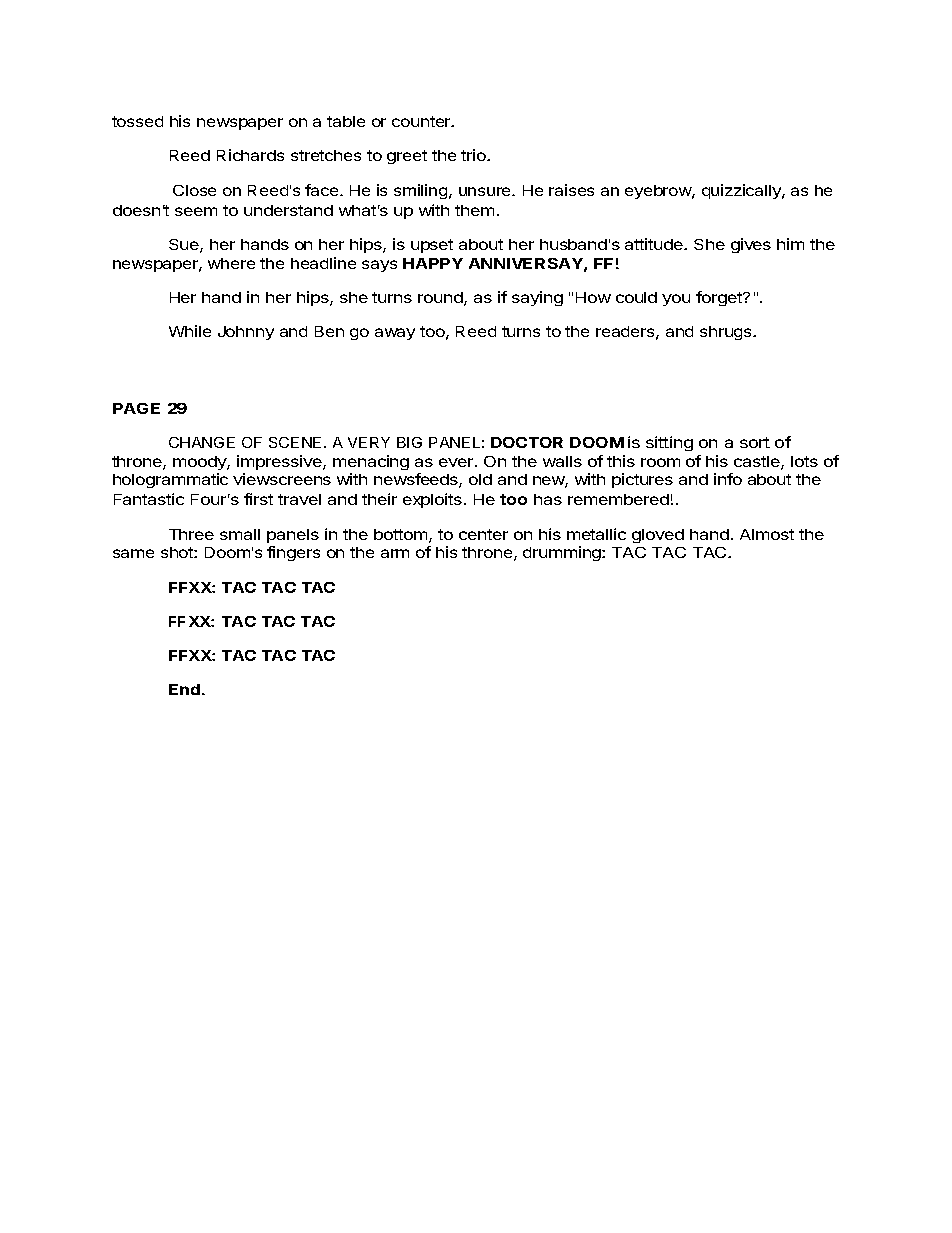 The width and height of the document is (952, 1233). Describe the element at coordinates (184, 689) in the document. I see `End` at that location.
